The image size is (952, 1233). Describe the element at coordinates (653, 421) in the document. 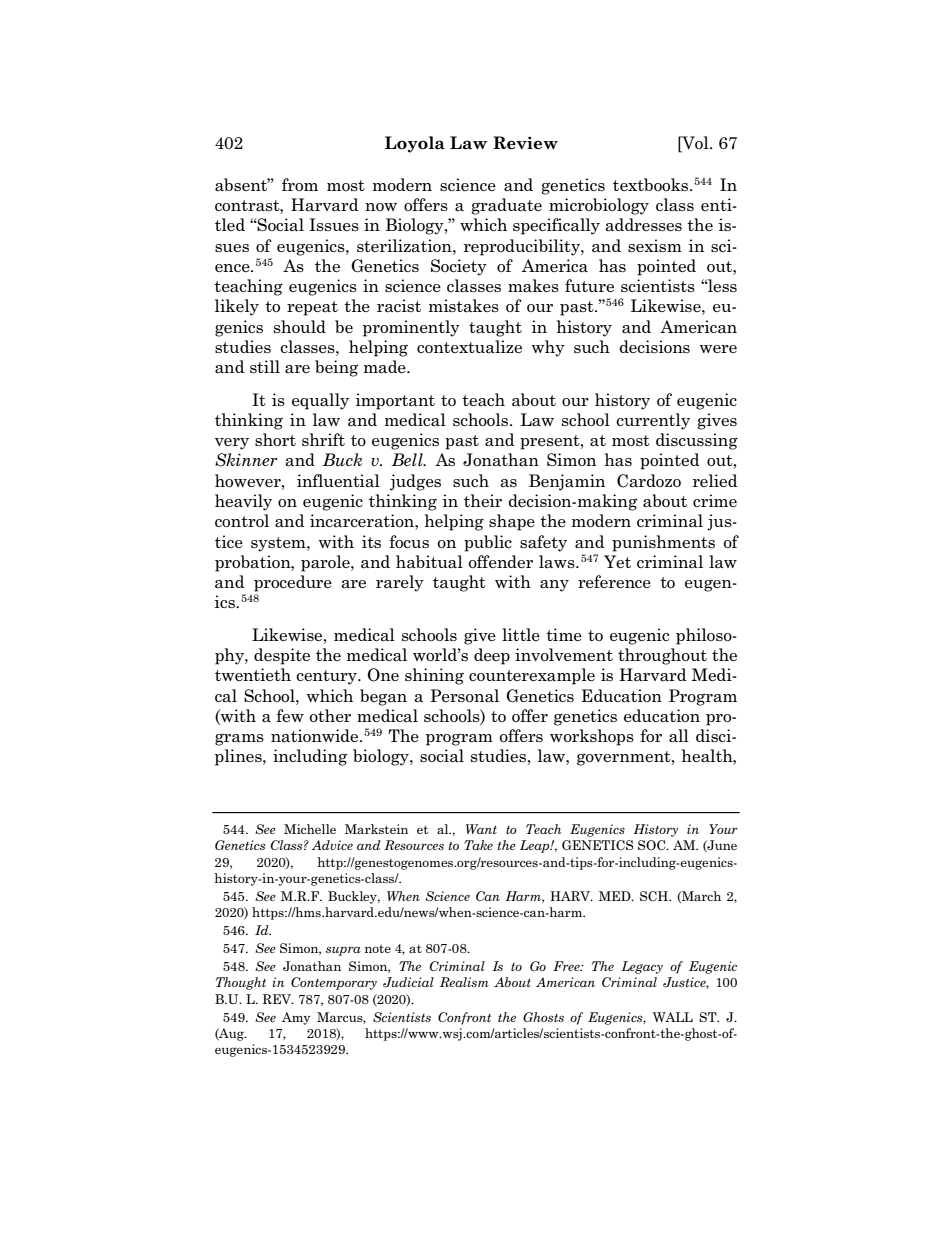

I see `currently` at that location.
